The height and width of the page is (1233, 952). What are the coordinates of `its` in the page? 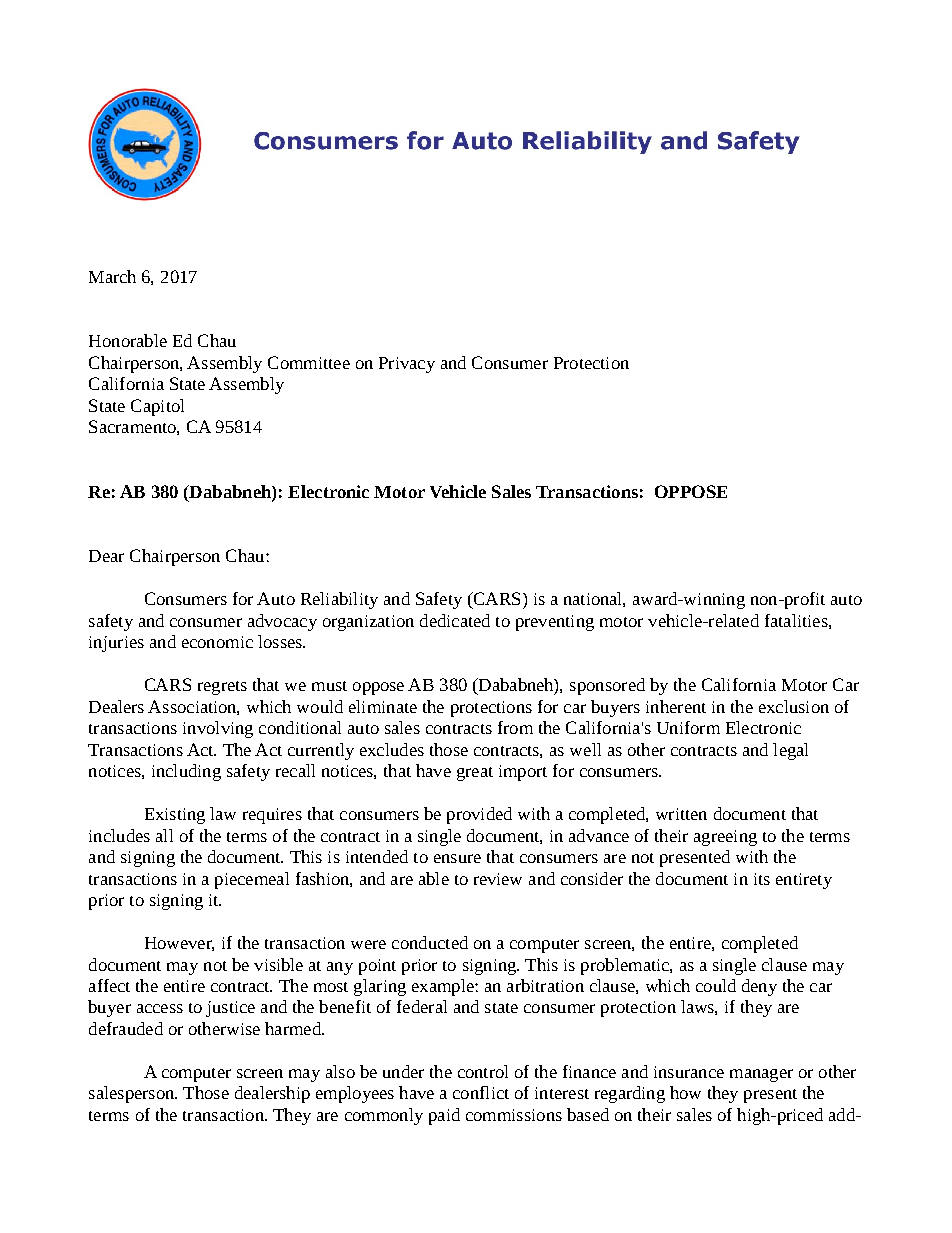 It's located at (762, 879).
